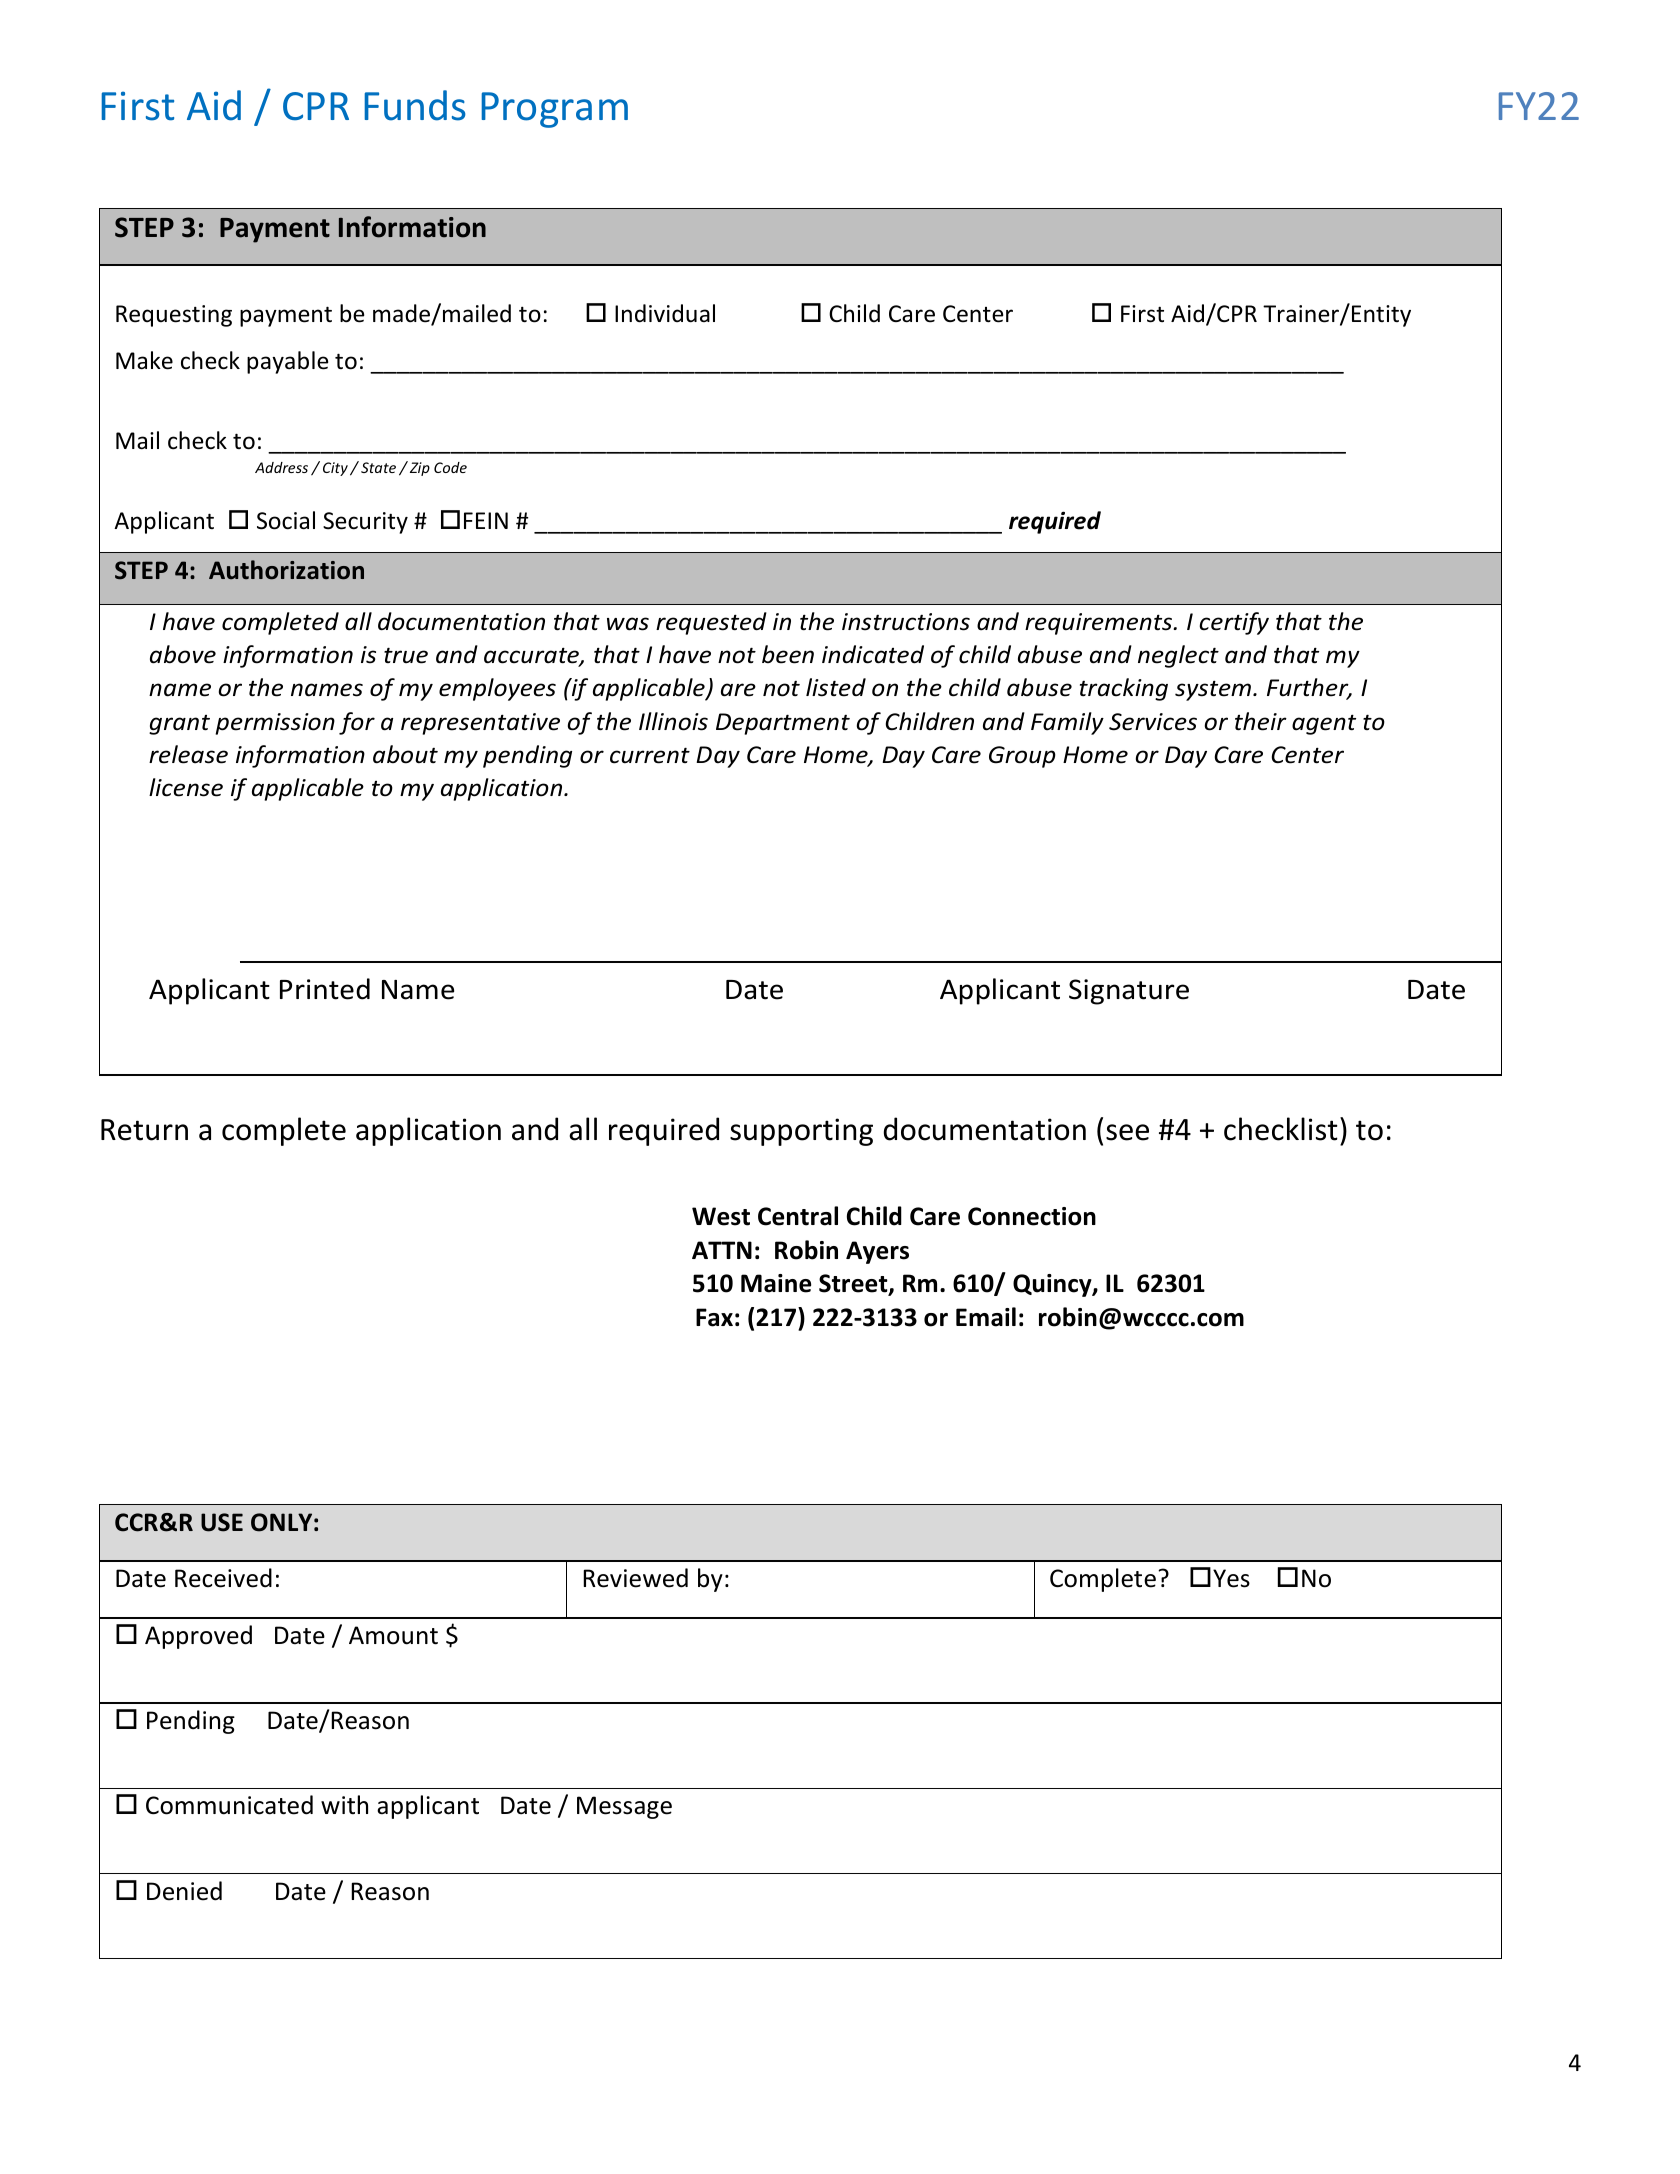  What do you see at coordinates (325, 989) in the page?
I see `Printed` at bounding box center [325, 989].
